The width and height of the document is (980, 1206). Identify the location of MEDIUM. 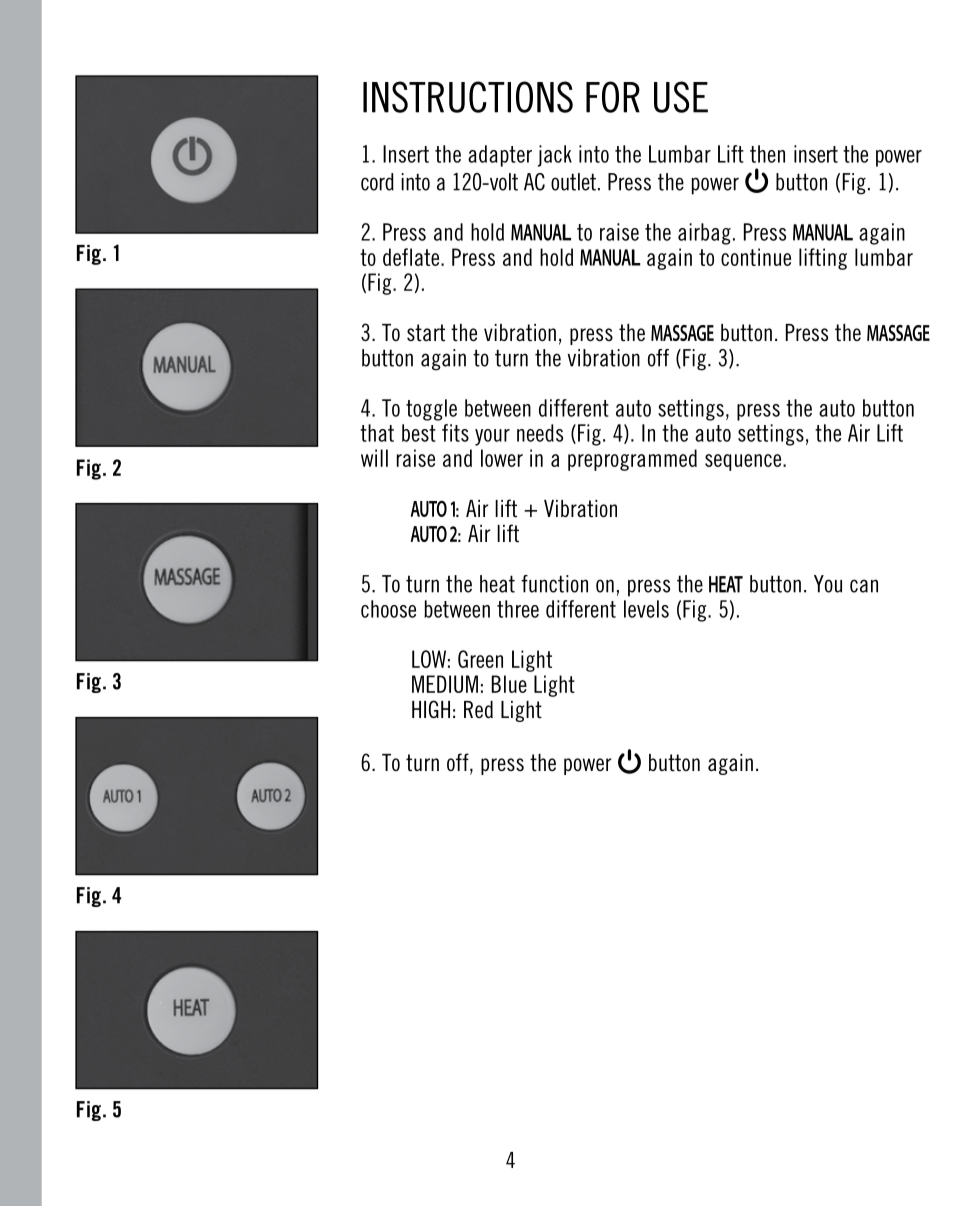
(445, 684).
